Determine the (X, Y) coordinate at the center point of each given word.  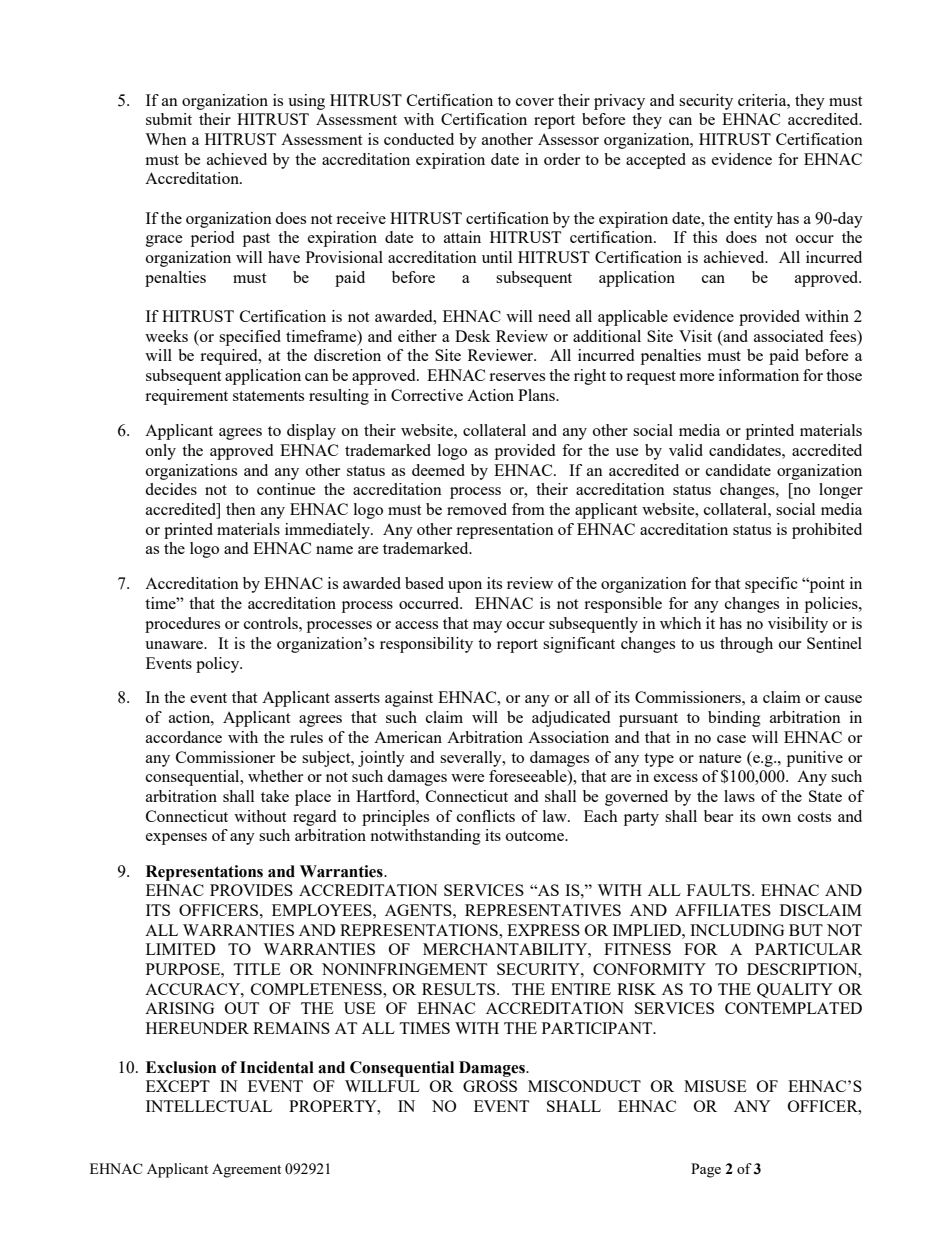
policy (219, 665)
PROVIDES (251, 890)
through (746, 645)
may (487, 627)
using (306, 102)
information (759, 375)
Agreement (246, 1171)
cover (535, 102)
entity (753, 220)
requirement (186, 397)
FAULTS (720, 890)
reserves (517, 377)
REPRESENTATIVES (543, 910)
